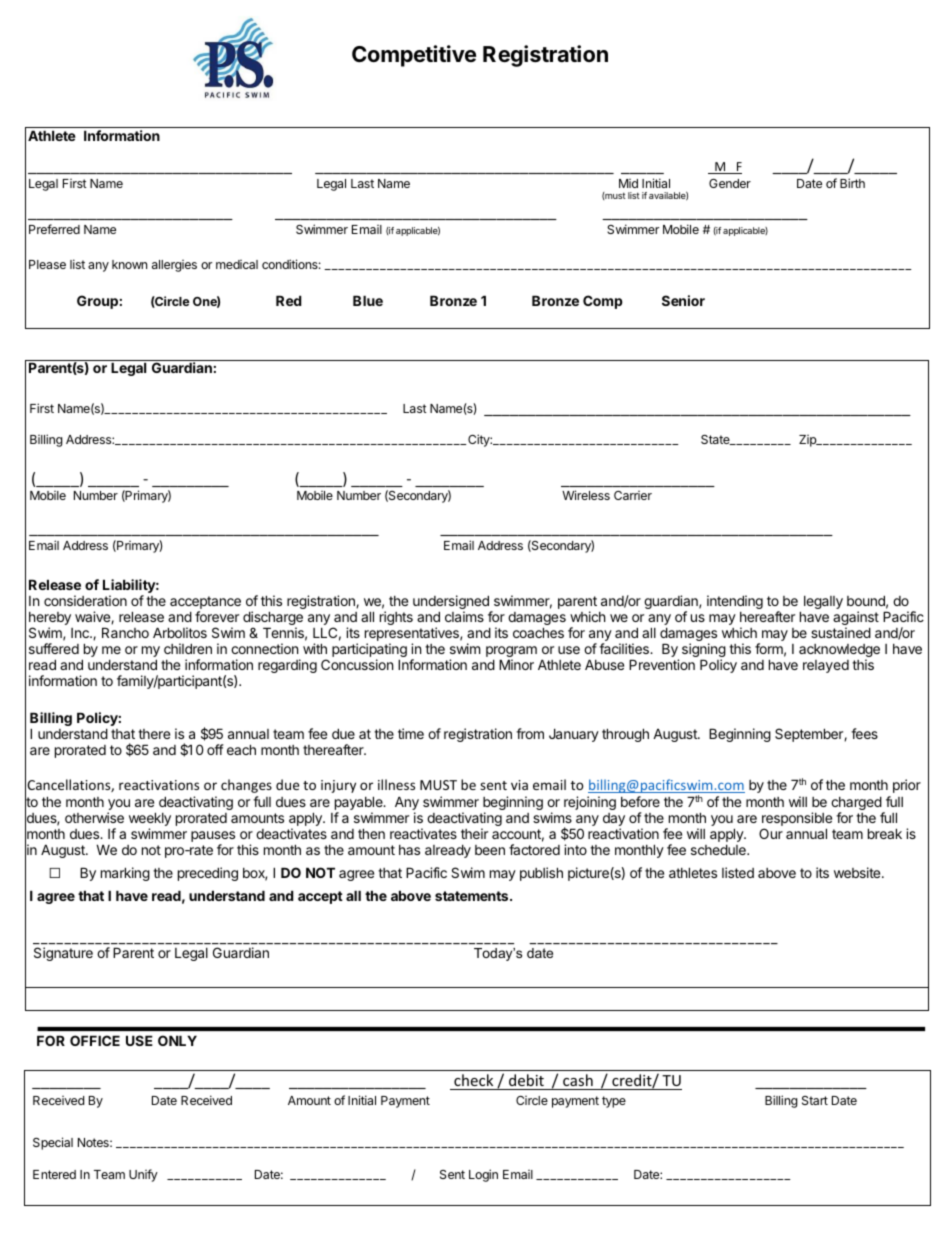 Image resolution: width=952 pixels, height=1233 pixels. I want to click on Mid, so click(628, 183).
